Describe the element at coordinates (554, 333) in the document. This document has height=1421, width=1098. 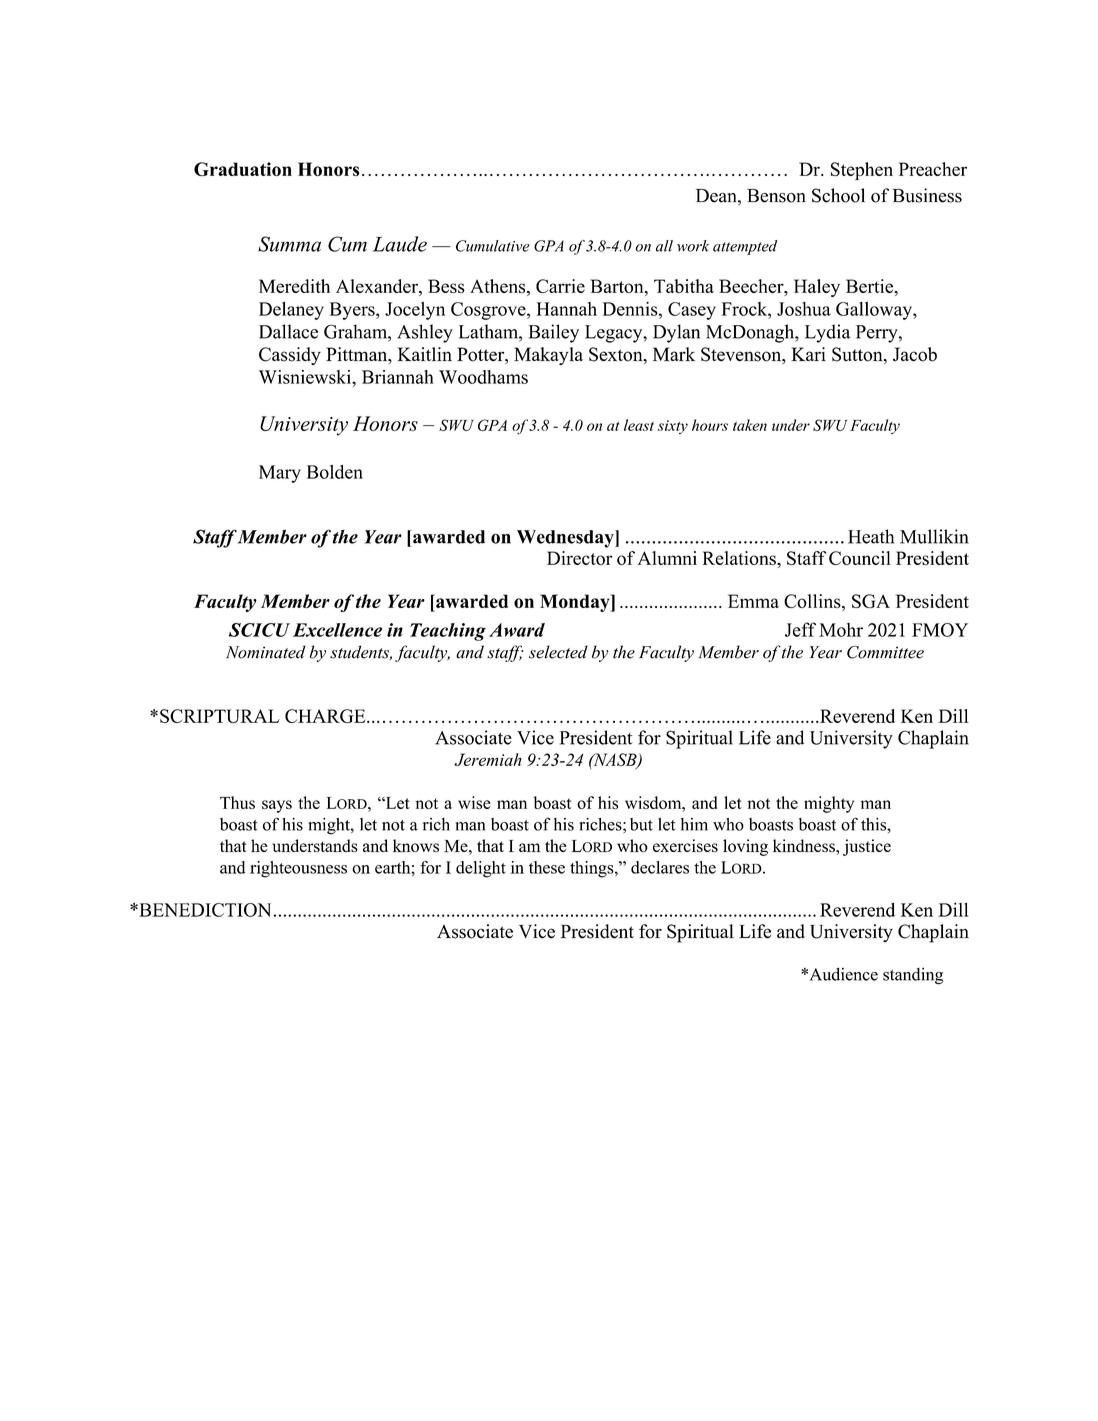
I see `Bailey` at that location.
